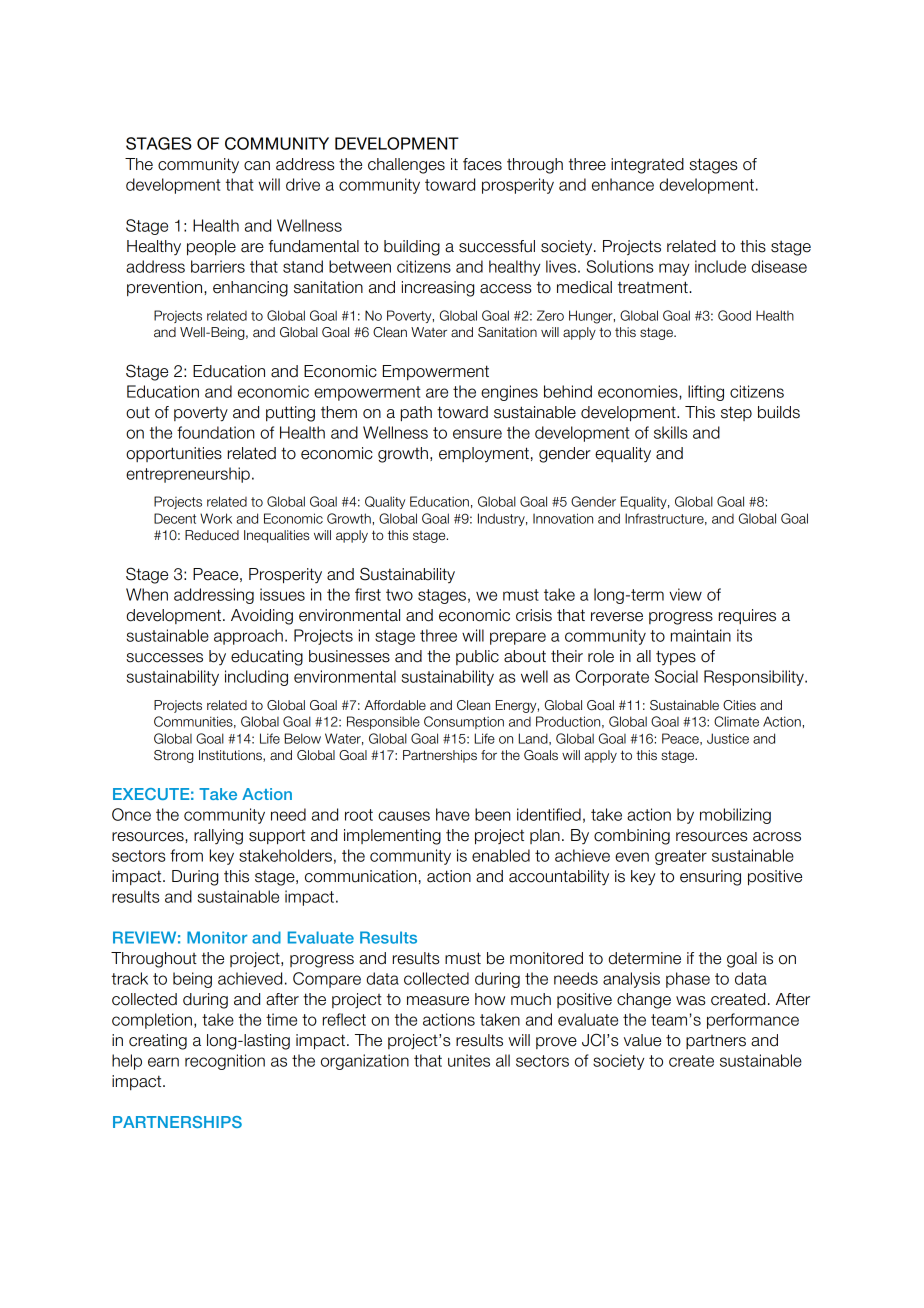 This screenshot has height=1308, width=924. Describe the element at coordinates (248, 637) in the screenshot. I see `approach` at that location.
